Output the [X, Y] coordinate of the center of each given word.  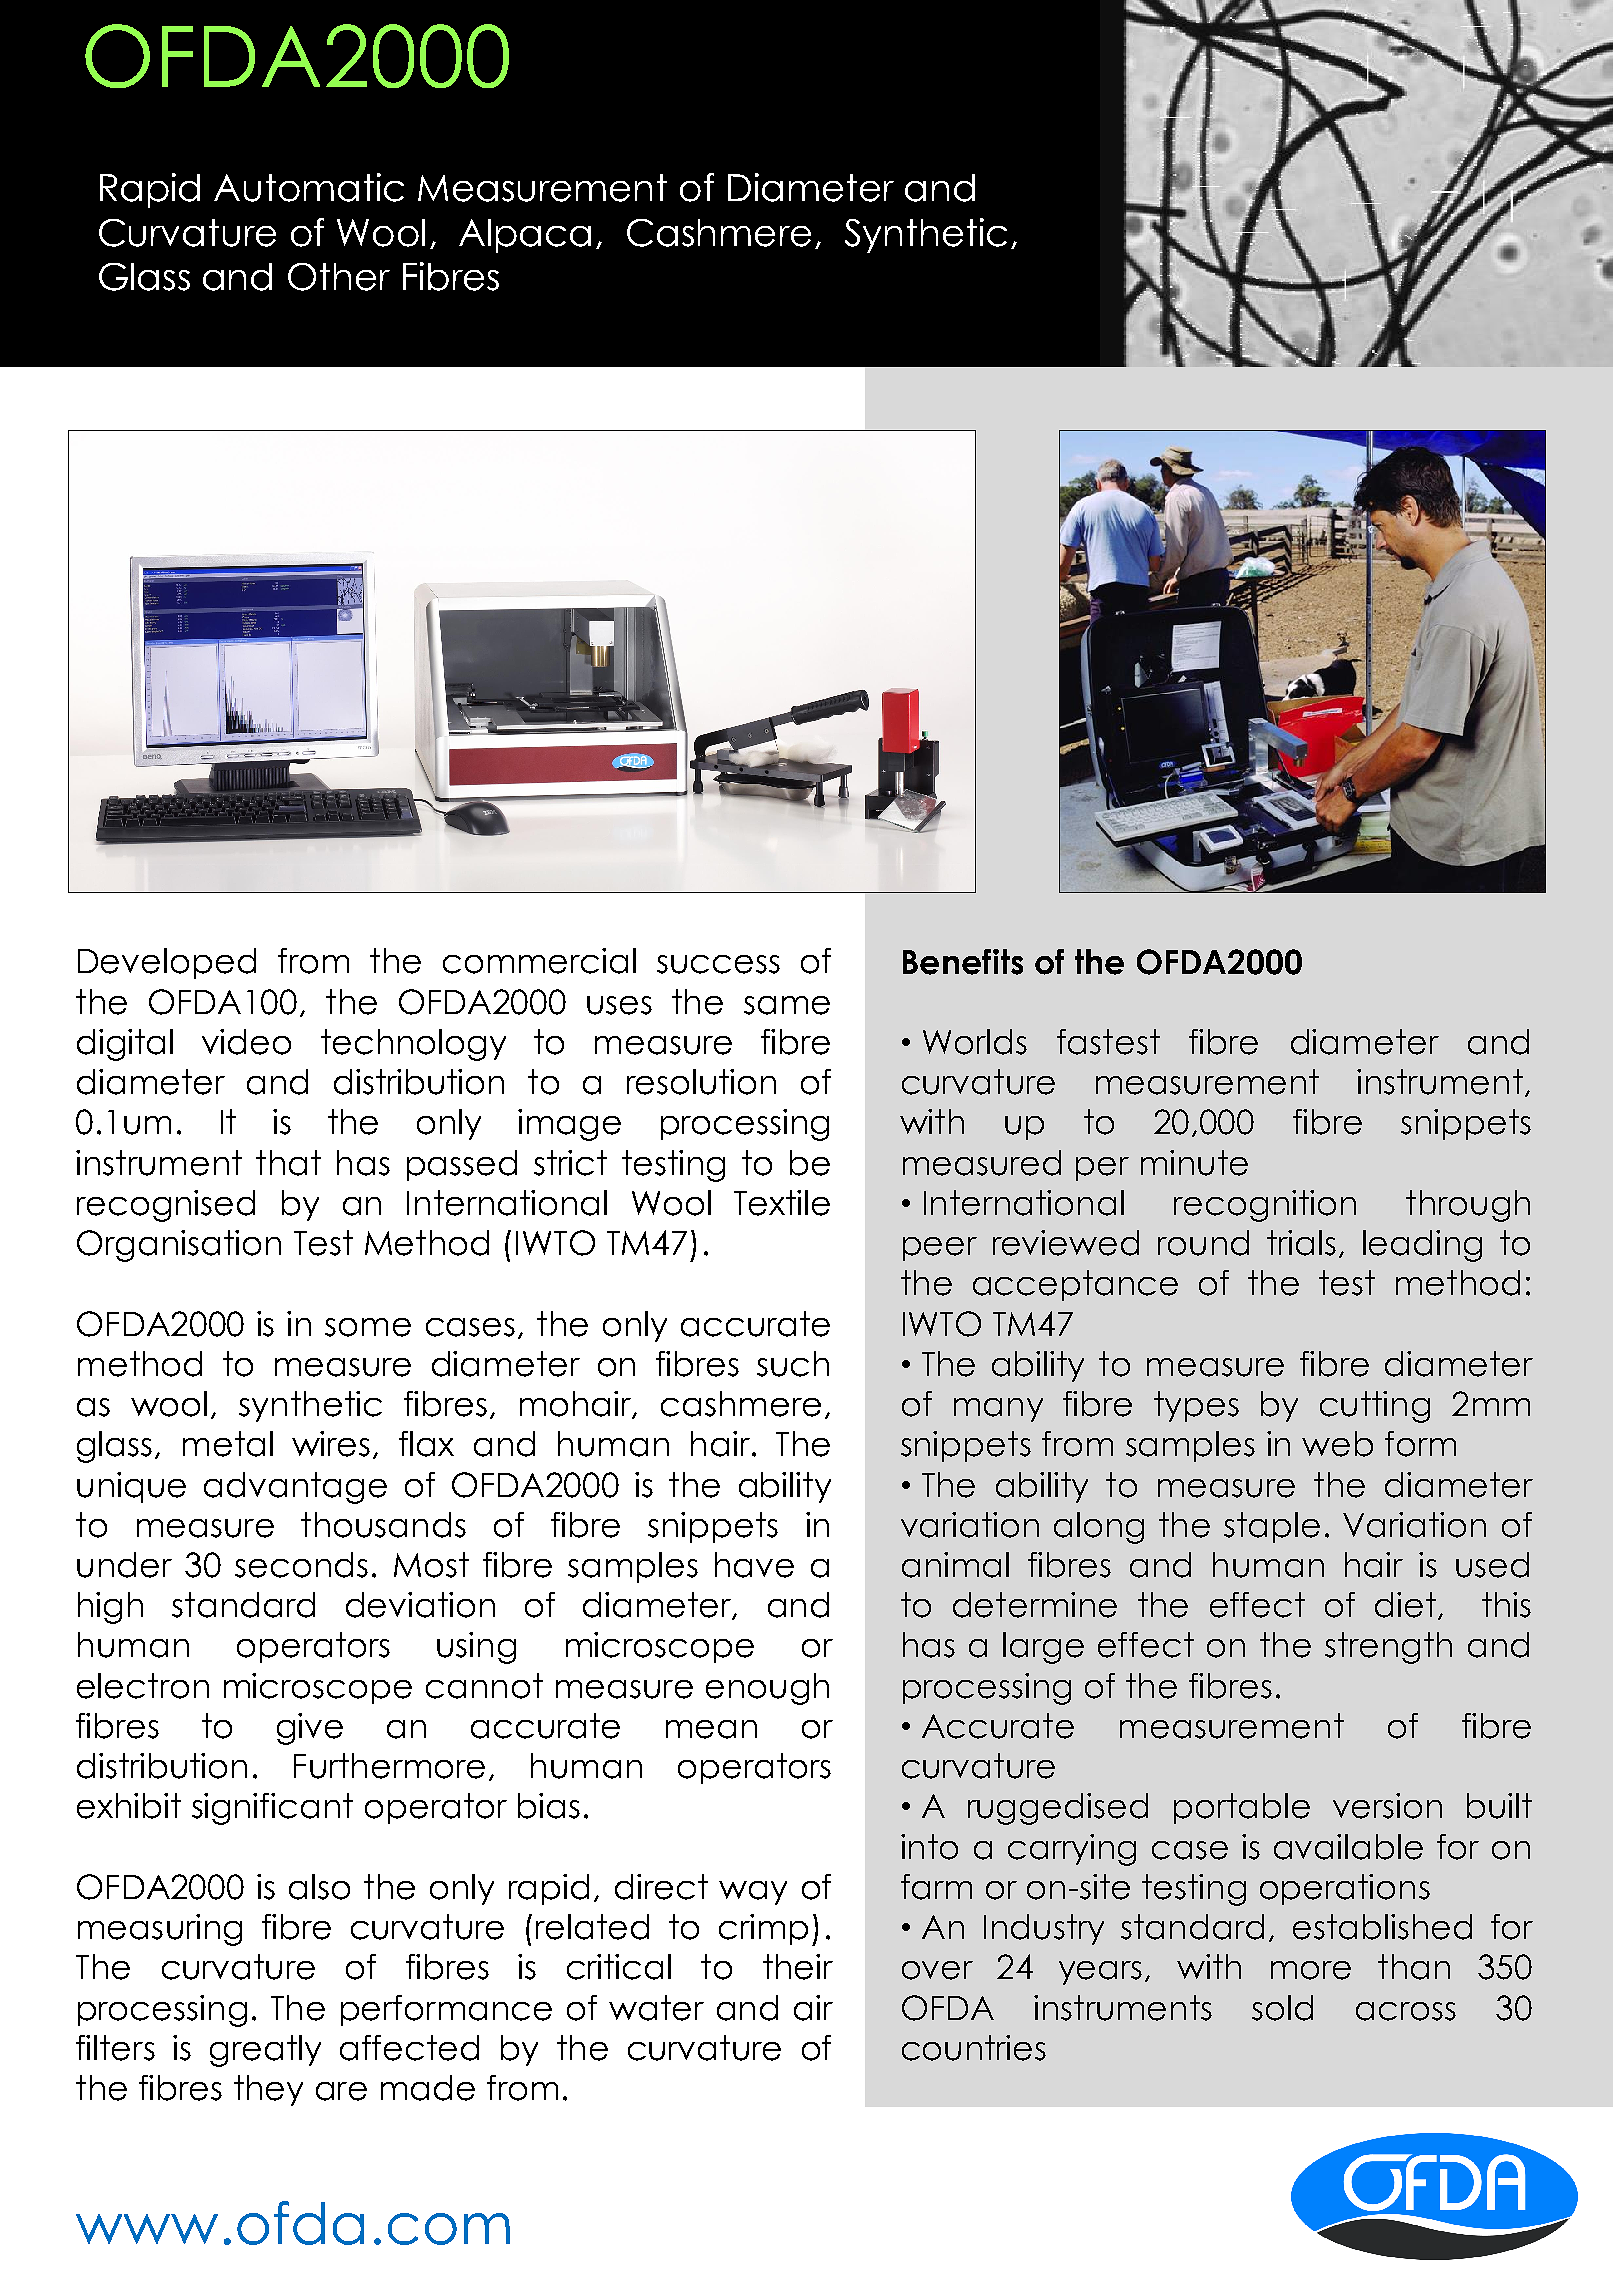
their [798, 1967]
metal [228, 1444]
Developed [167, 963]
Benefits [963, 962]
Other [339, 277]
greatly [265, 2051]
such [793, 1364]
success [718, 964]
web [1337, 1444]
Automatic [309, 187]
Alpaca [525, 236]
